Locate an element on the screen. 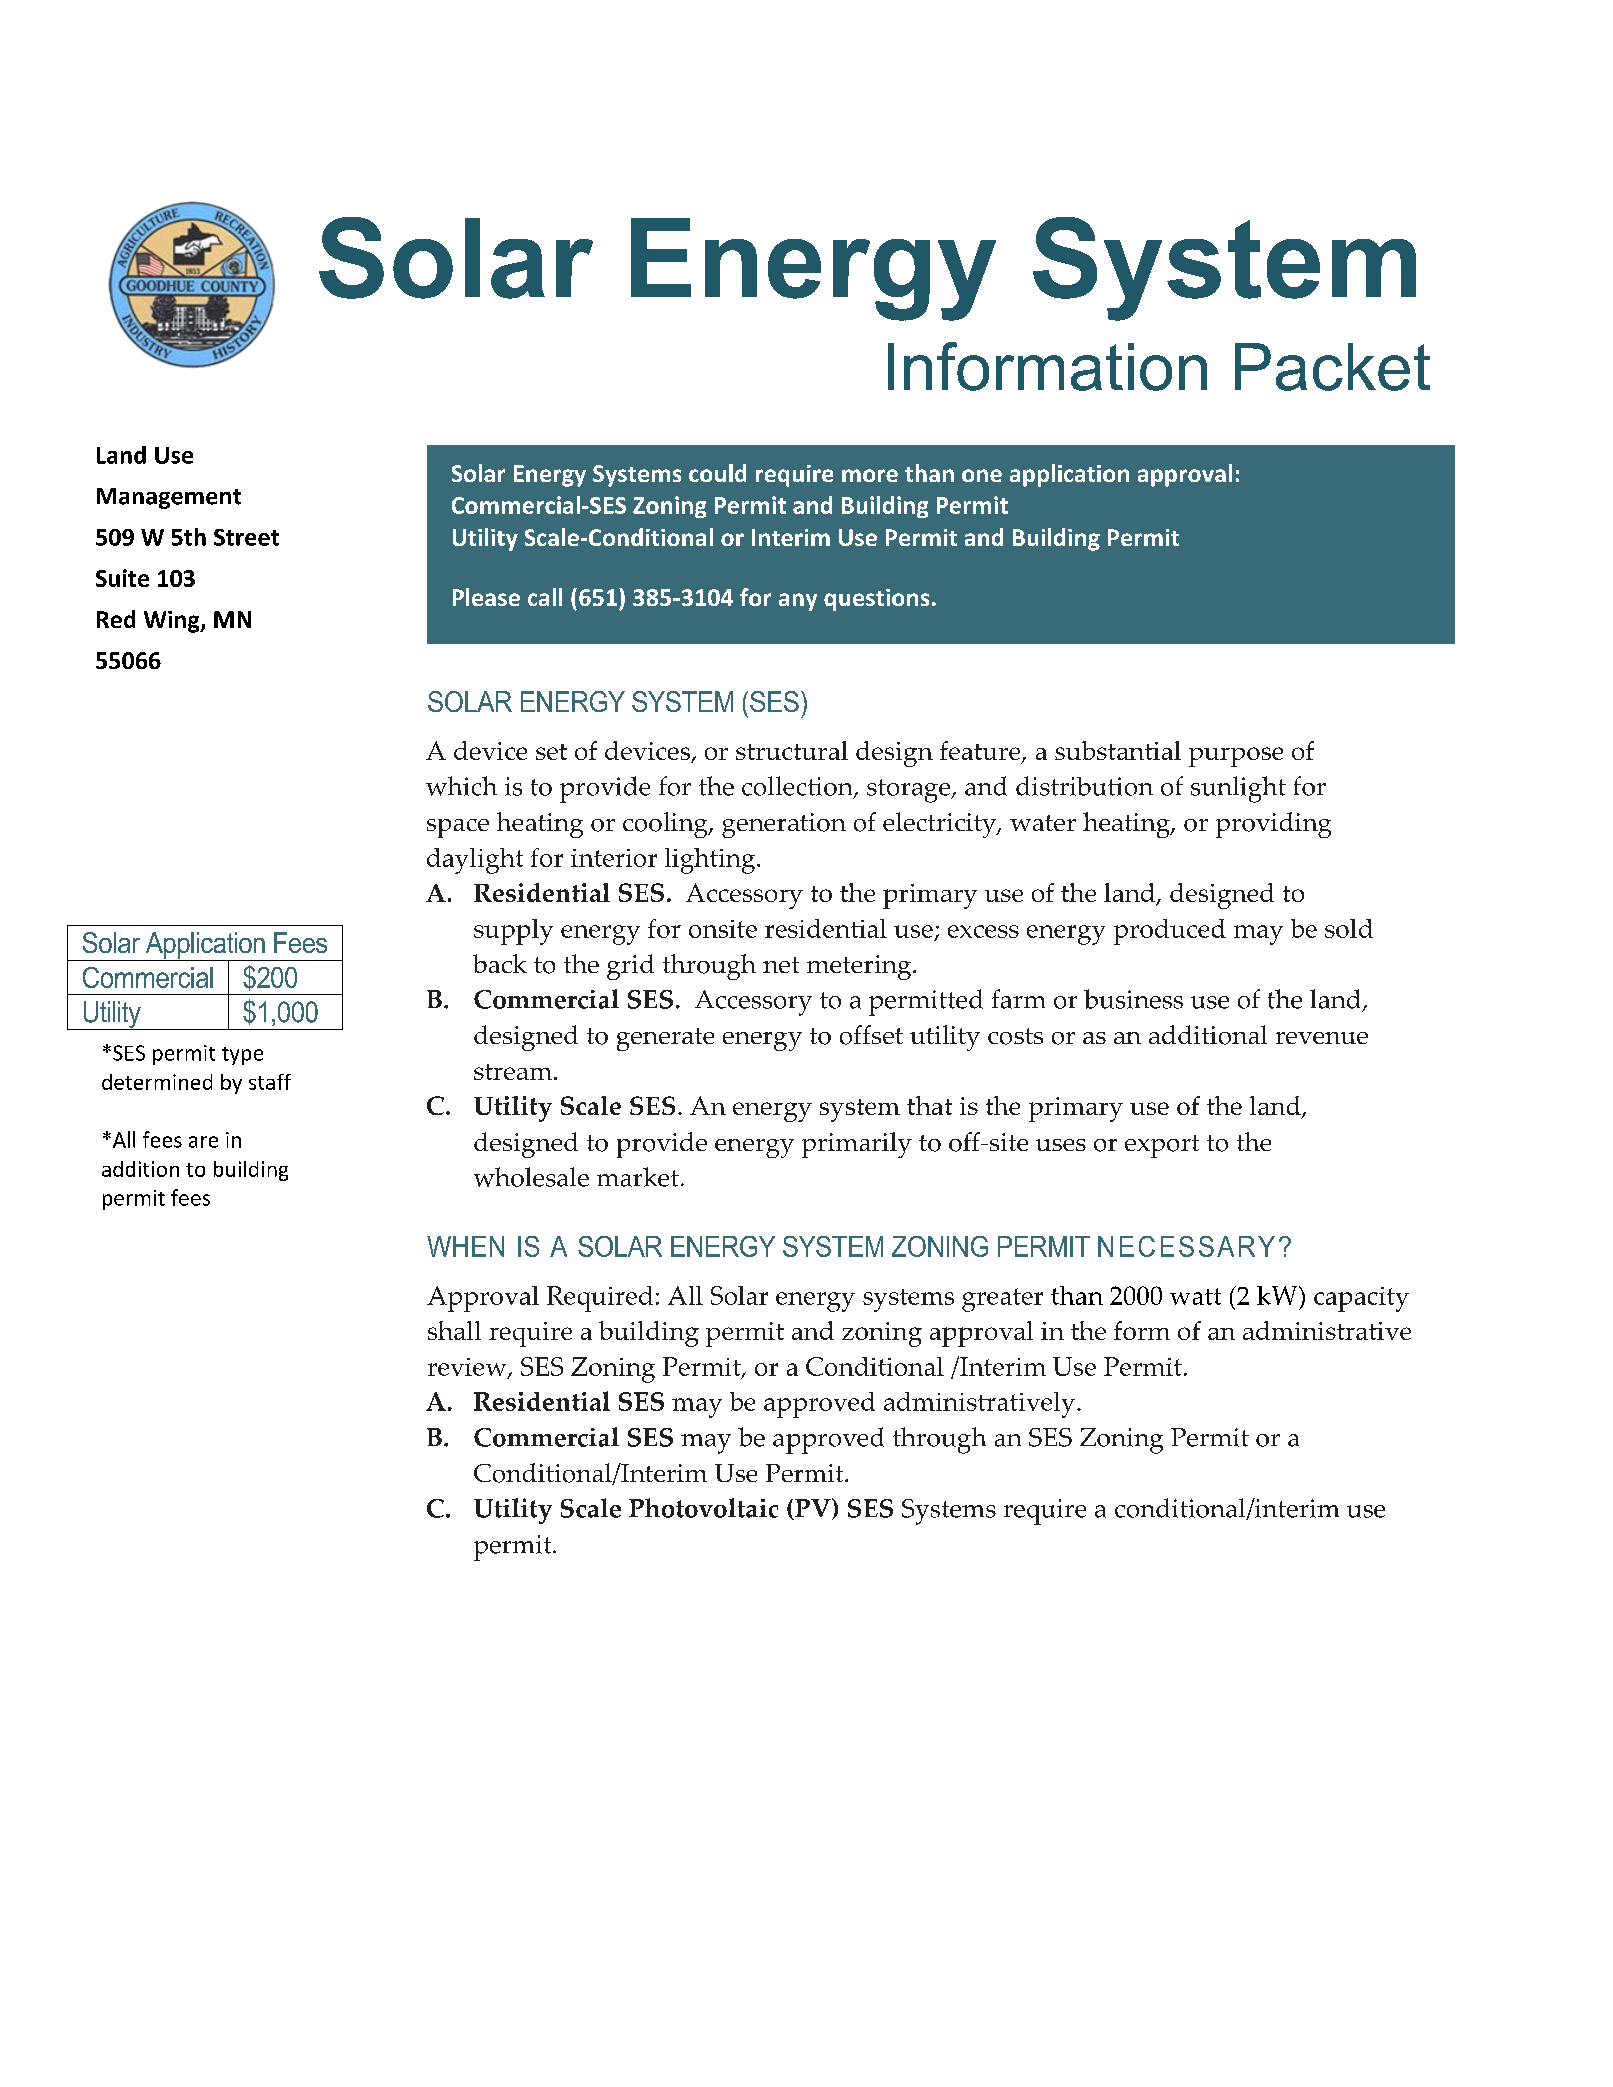 The width and height of the screenshot is (1613, 2087). Photovoltaic is located at coordinates (703, 1508).
